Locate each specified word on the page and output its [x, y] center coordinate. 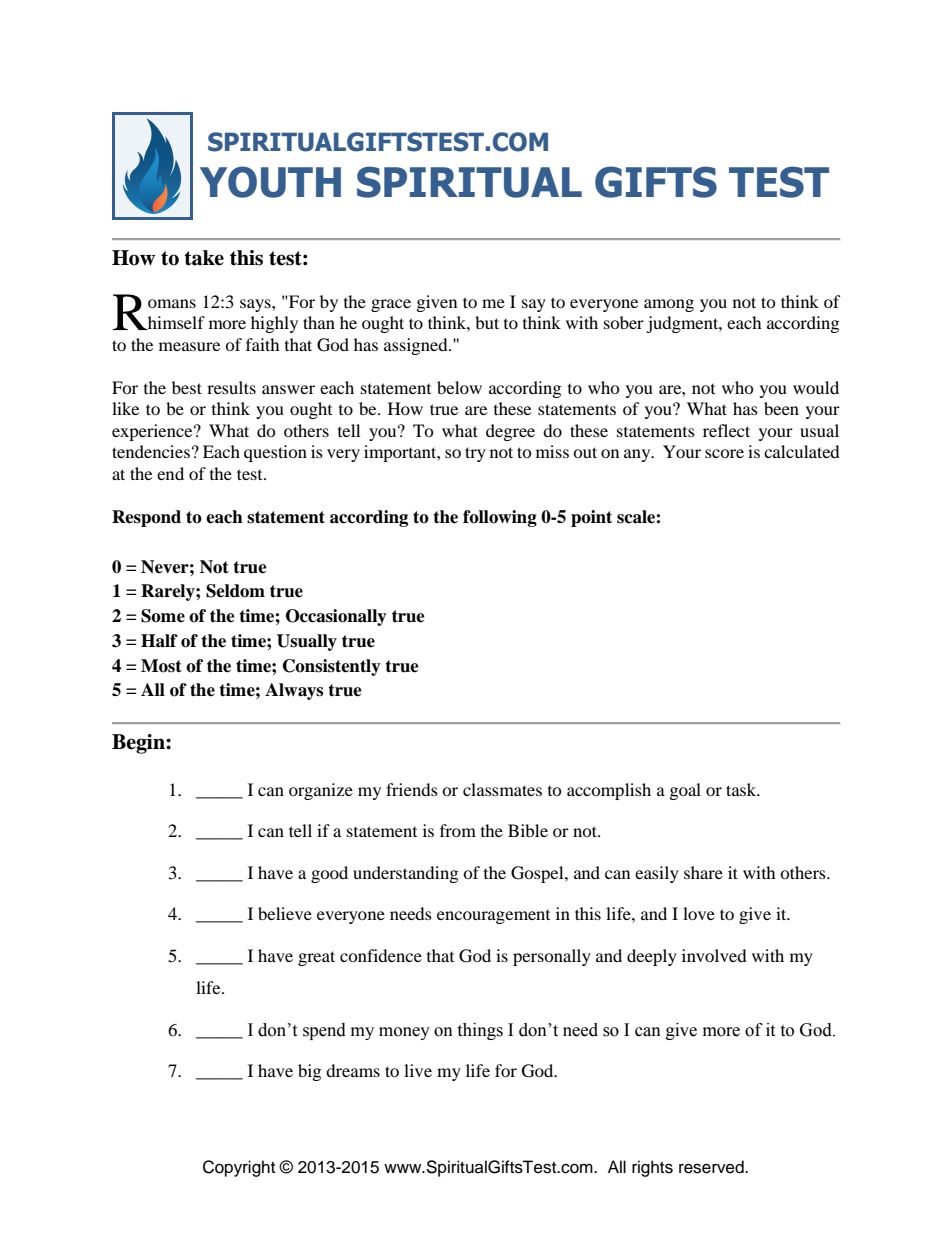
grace [391, 305]
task [742, 789]
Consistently [332, 667]
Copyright [239, 1168]
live [418, 1070]
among [669, 305]
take [204, 258]
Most [161, 666]
